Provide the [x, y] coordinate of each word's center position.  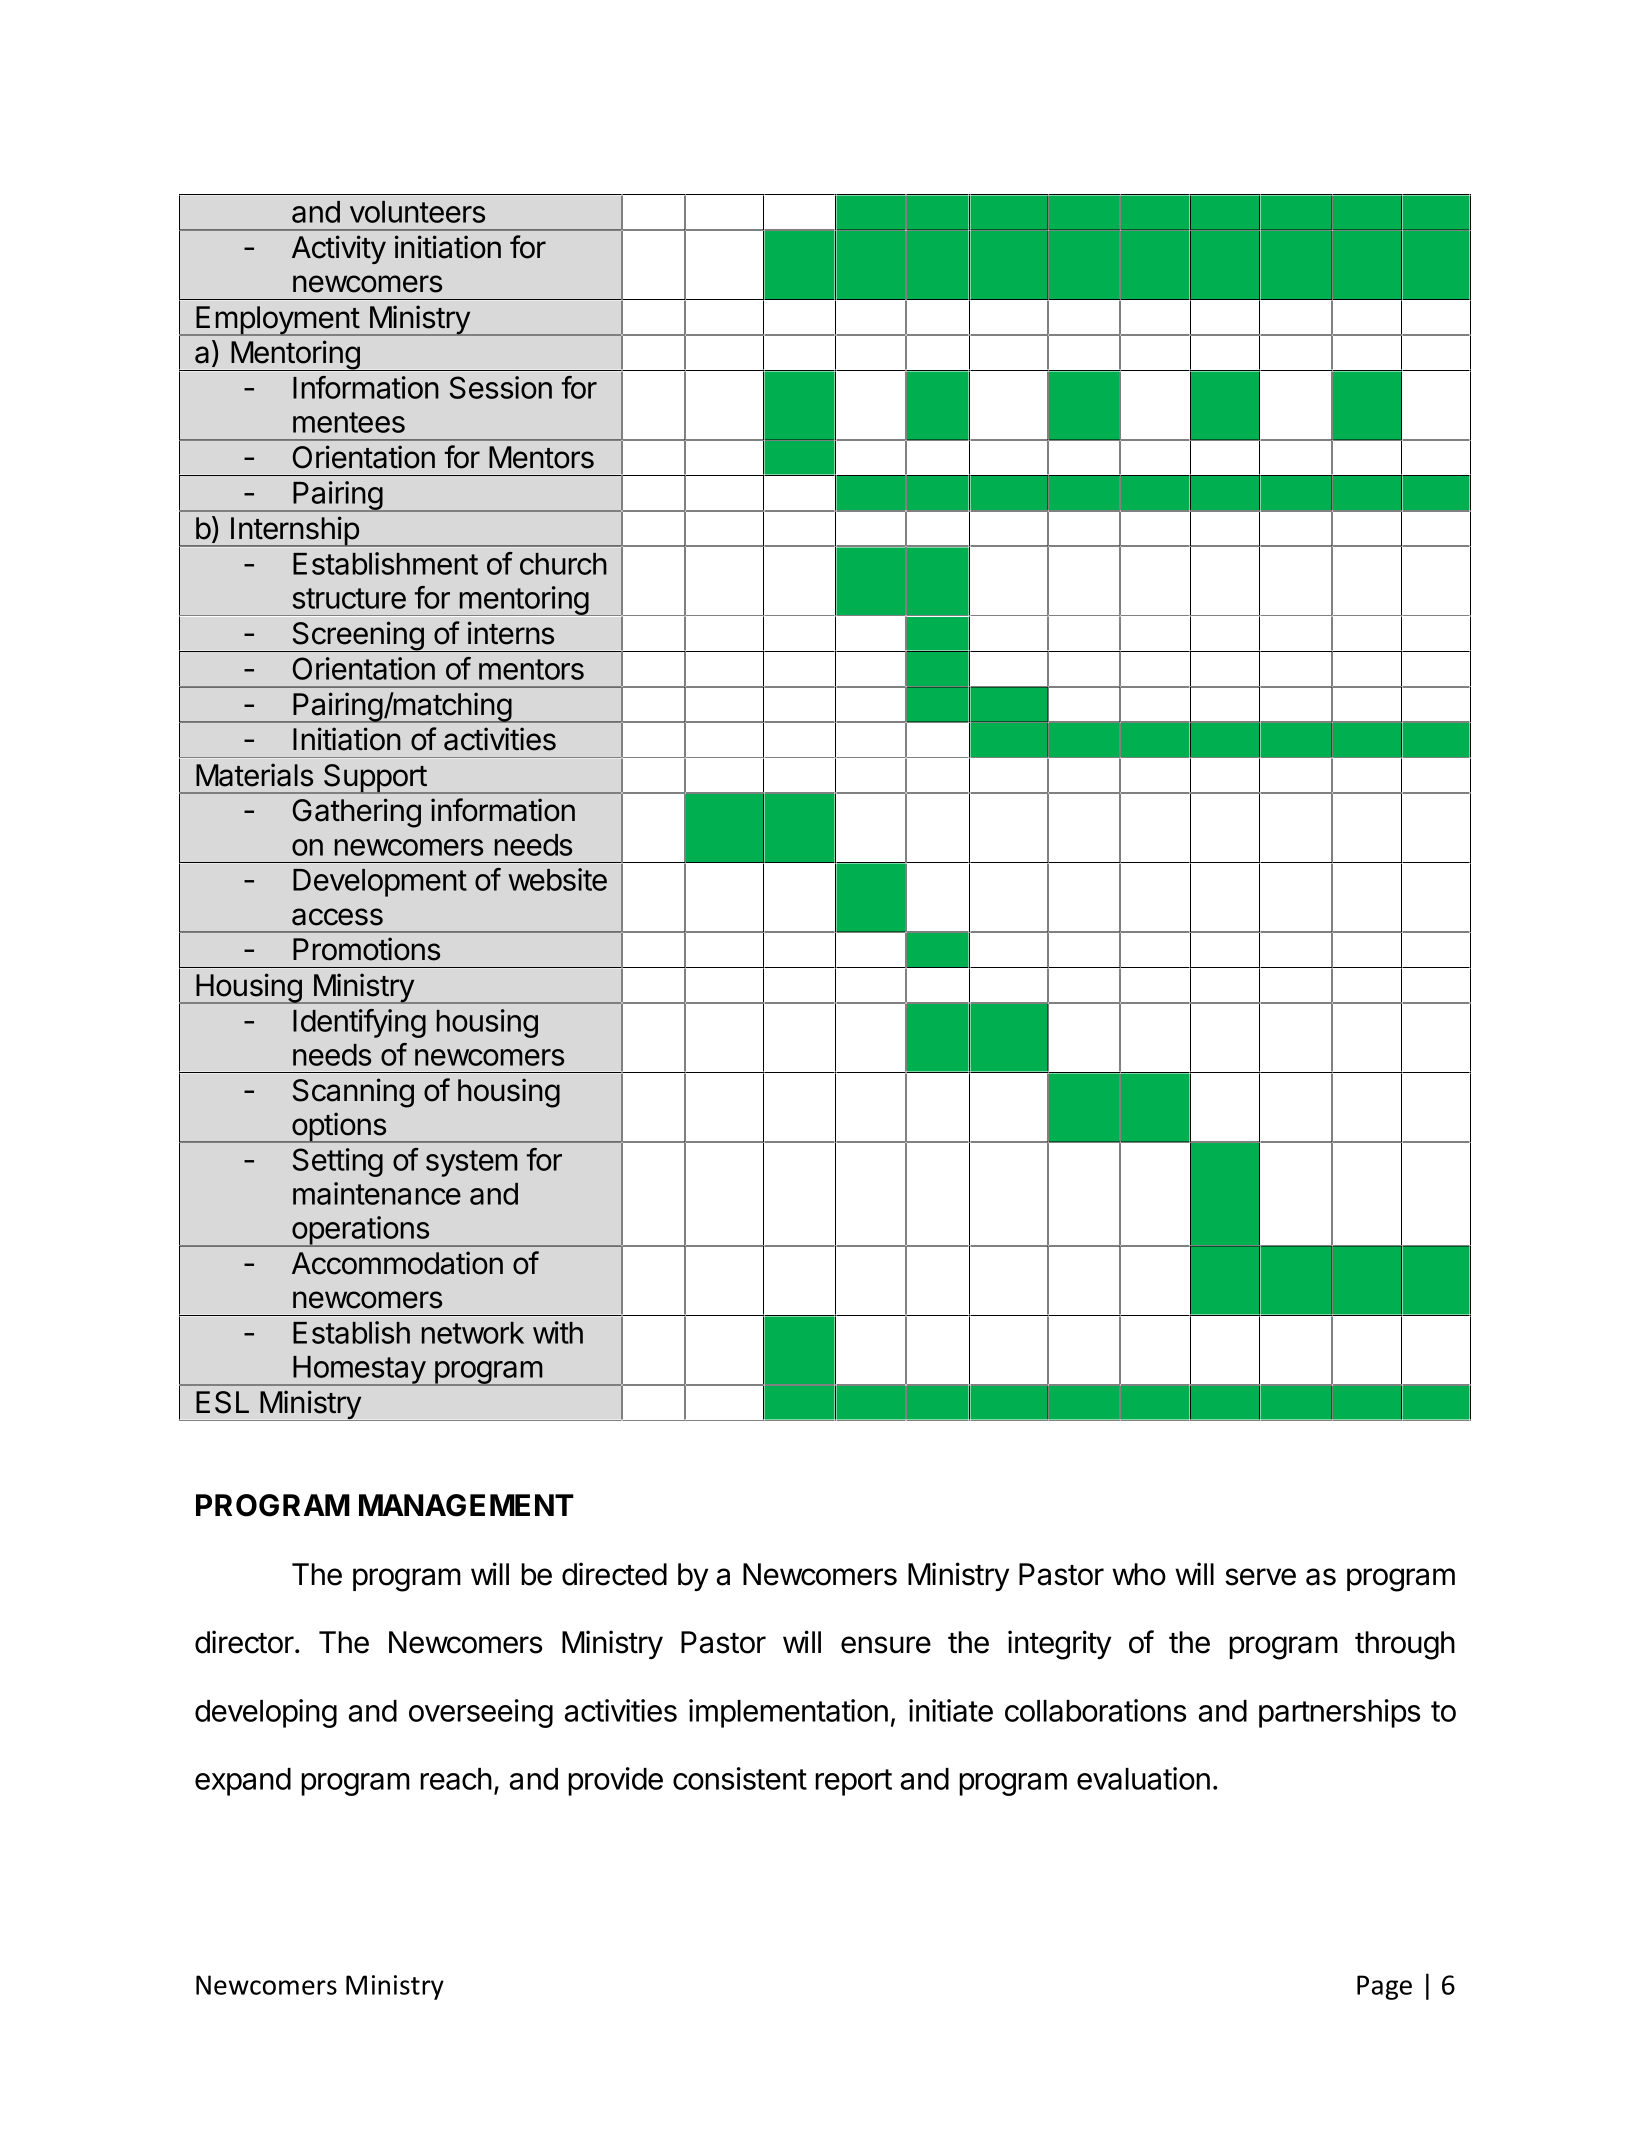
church [563, 564]
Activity [339, 249]
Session [501, 387]
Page [1384, 1987]
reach [456, 1779]
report [853, 1782]
